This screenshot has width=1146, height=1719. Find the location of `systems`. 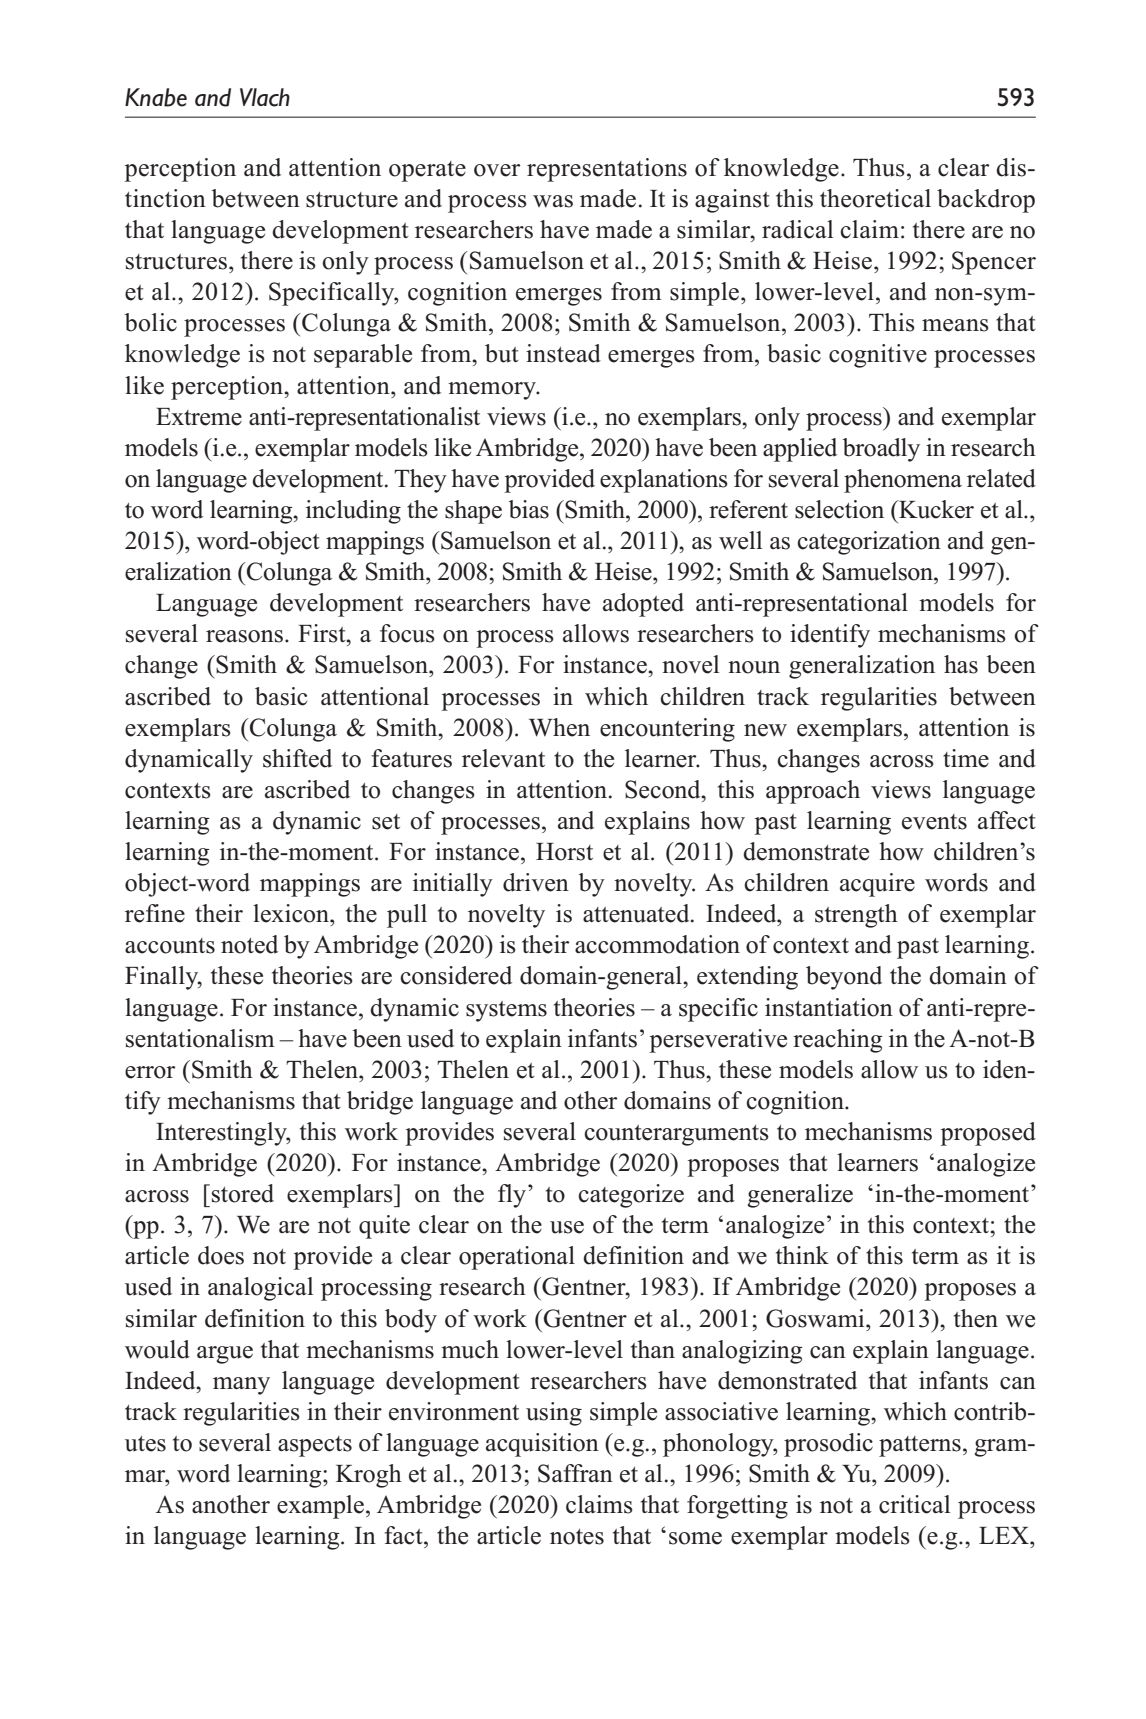

systems is located at coordinates (506, 1011).
